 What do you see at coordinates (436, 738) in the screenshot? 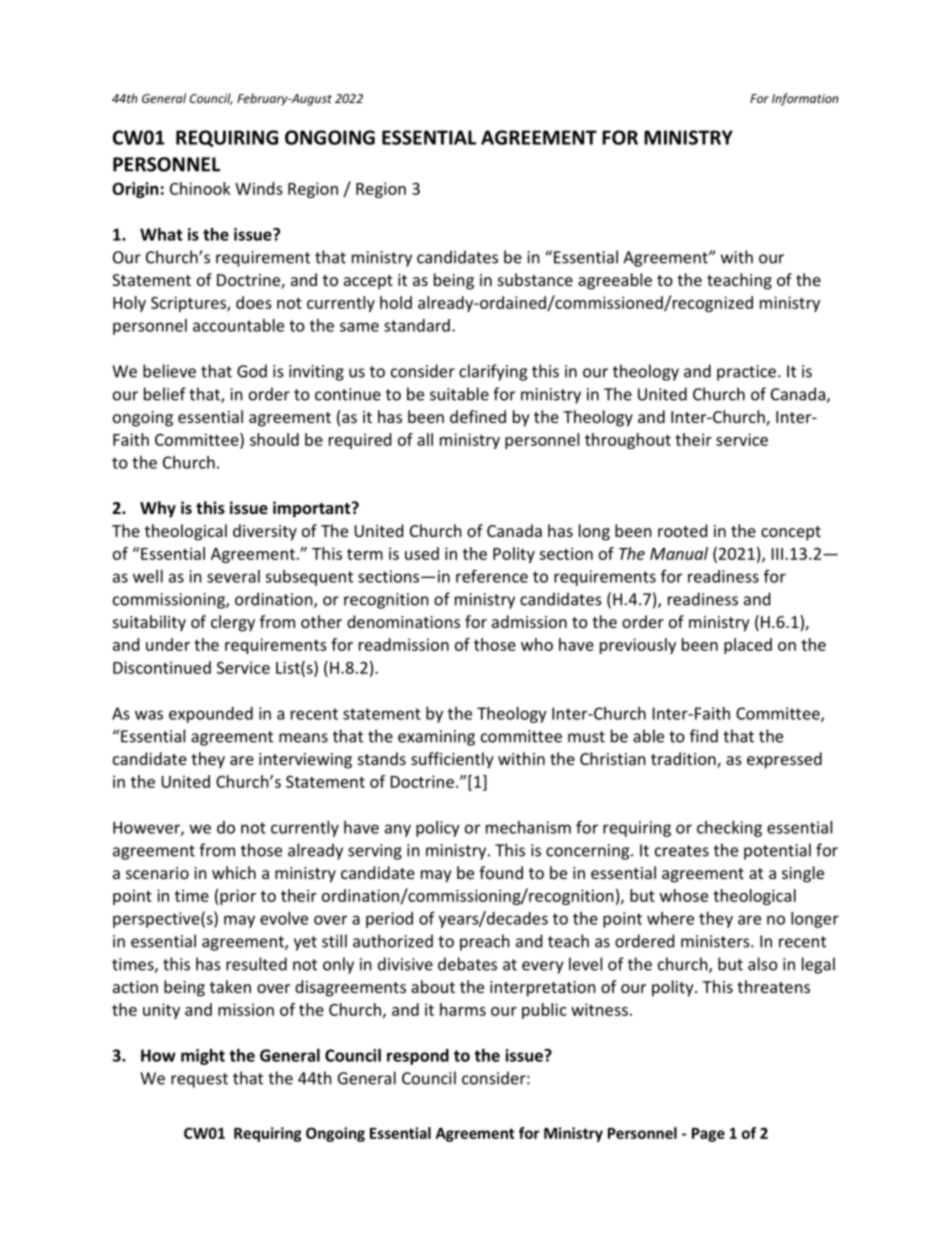
I see `examining` at bounding box center [436, 738].
